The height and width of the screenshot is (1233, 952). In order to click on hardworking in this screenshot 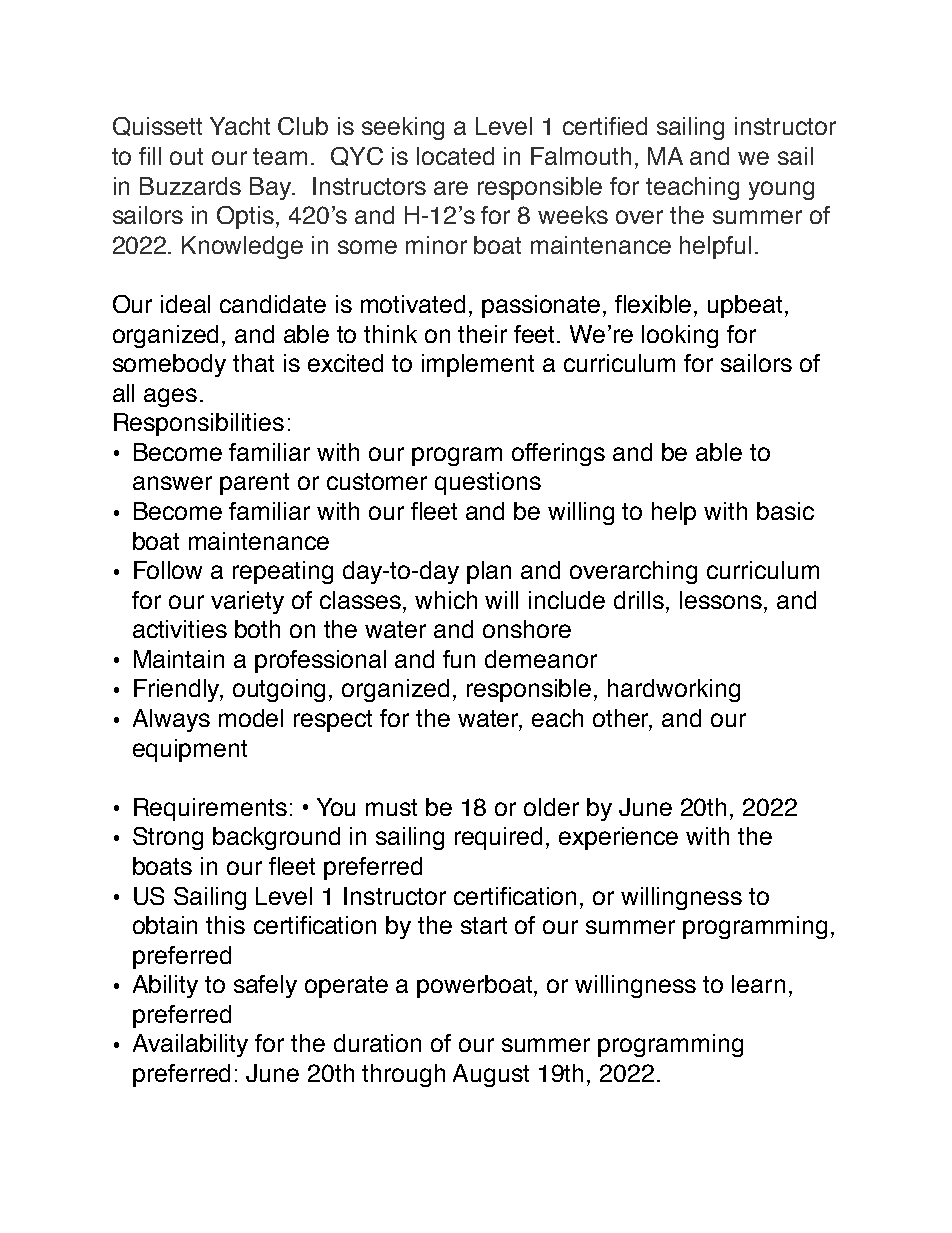, I will do `click(674, 690)`.
